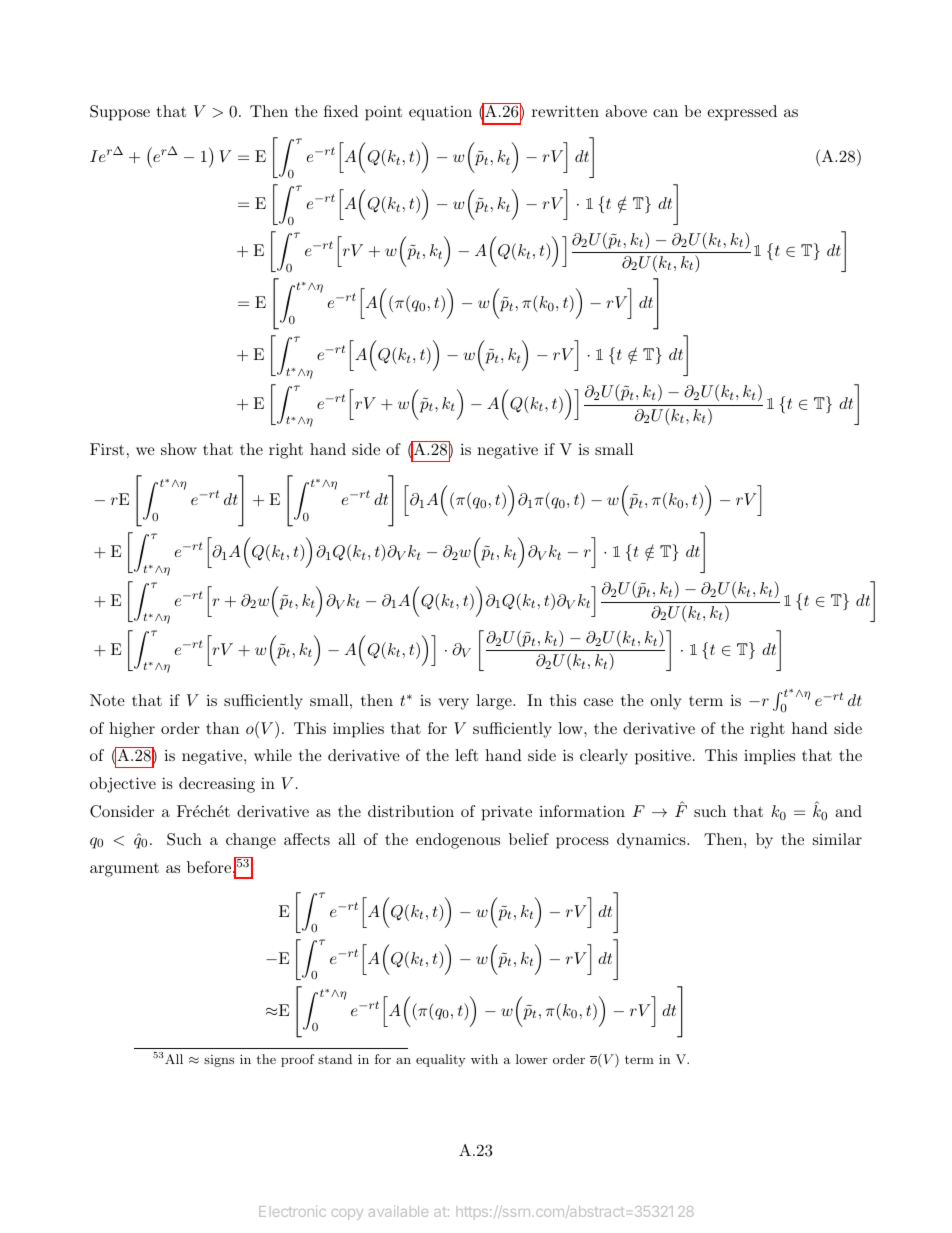  I want to click on lower, so click(532, 1059).
